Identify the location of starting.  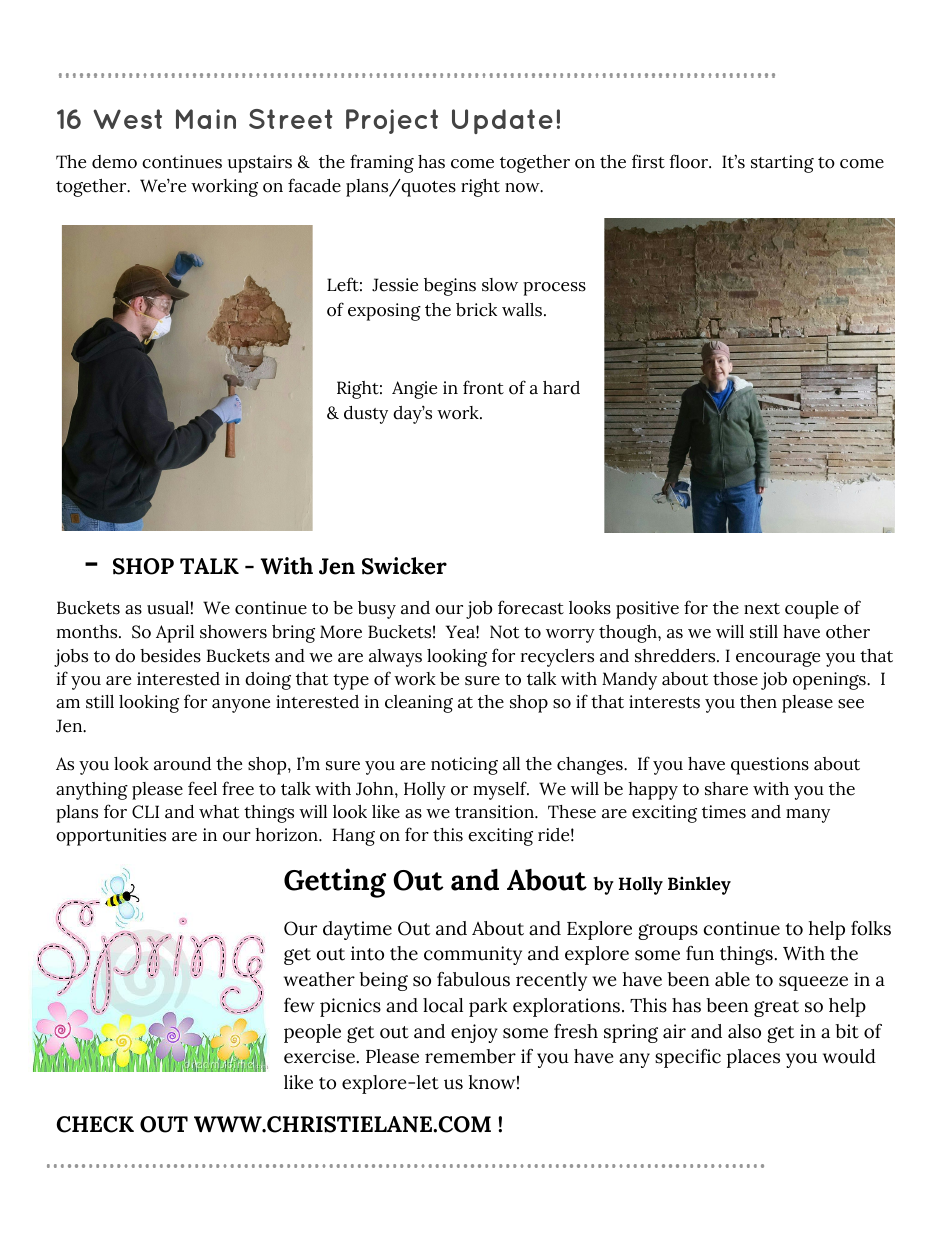
(782, 164).
